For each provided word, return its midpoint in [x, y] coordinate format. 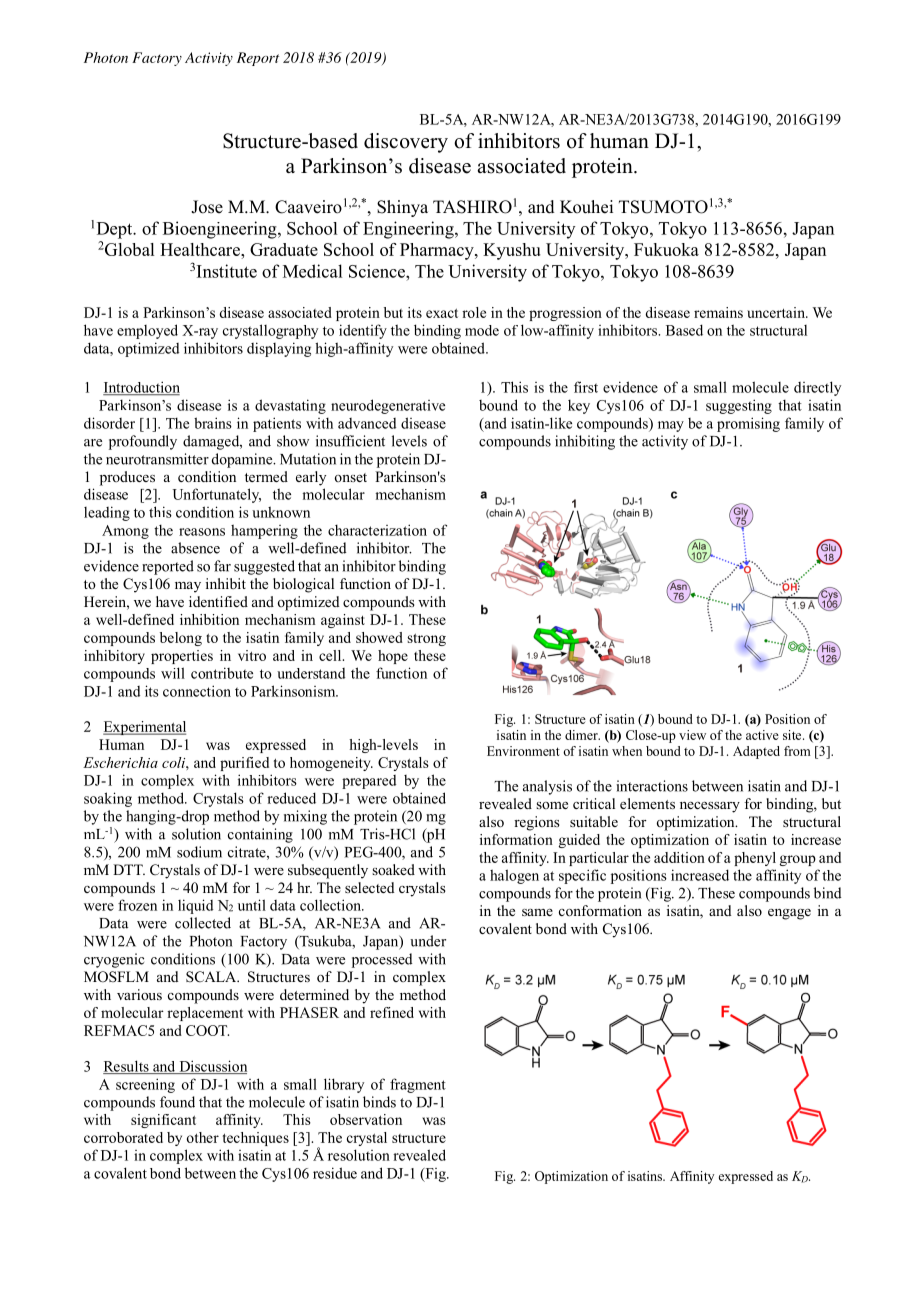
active [762, 735]
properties [182, 657]
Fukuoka [666, 249]
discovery [406, 143]
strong [426, 639]
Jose [207, 207]
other [203, 1137]
